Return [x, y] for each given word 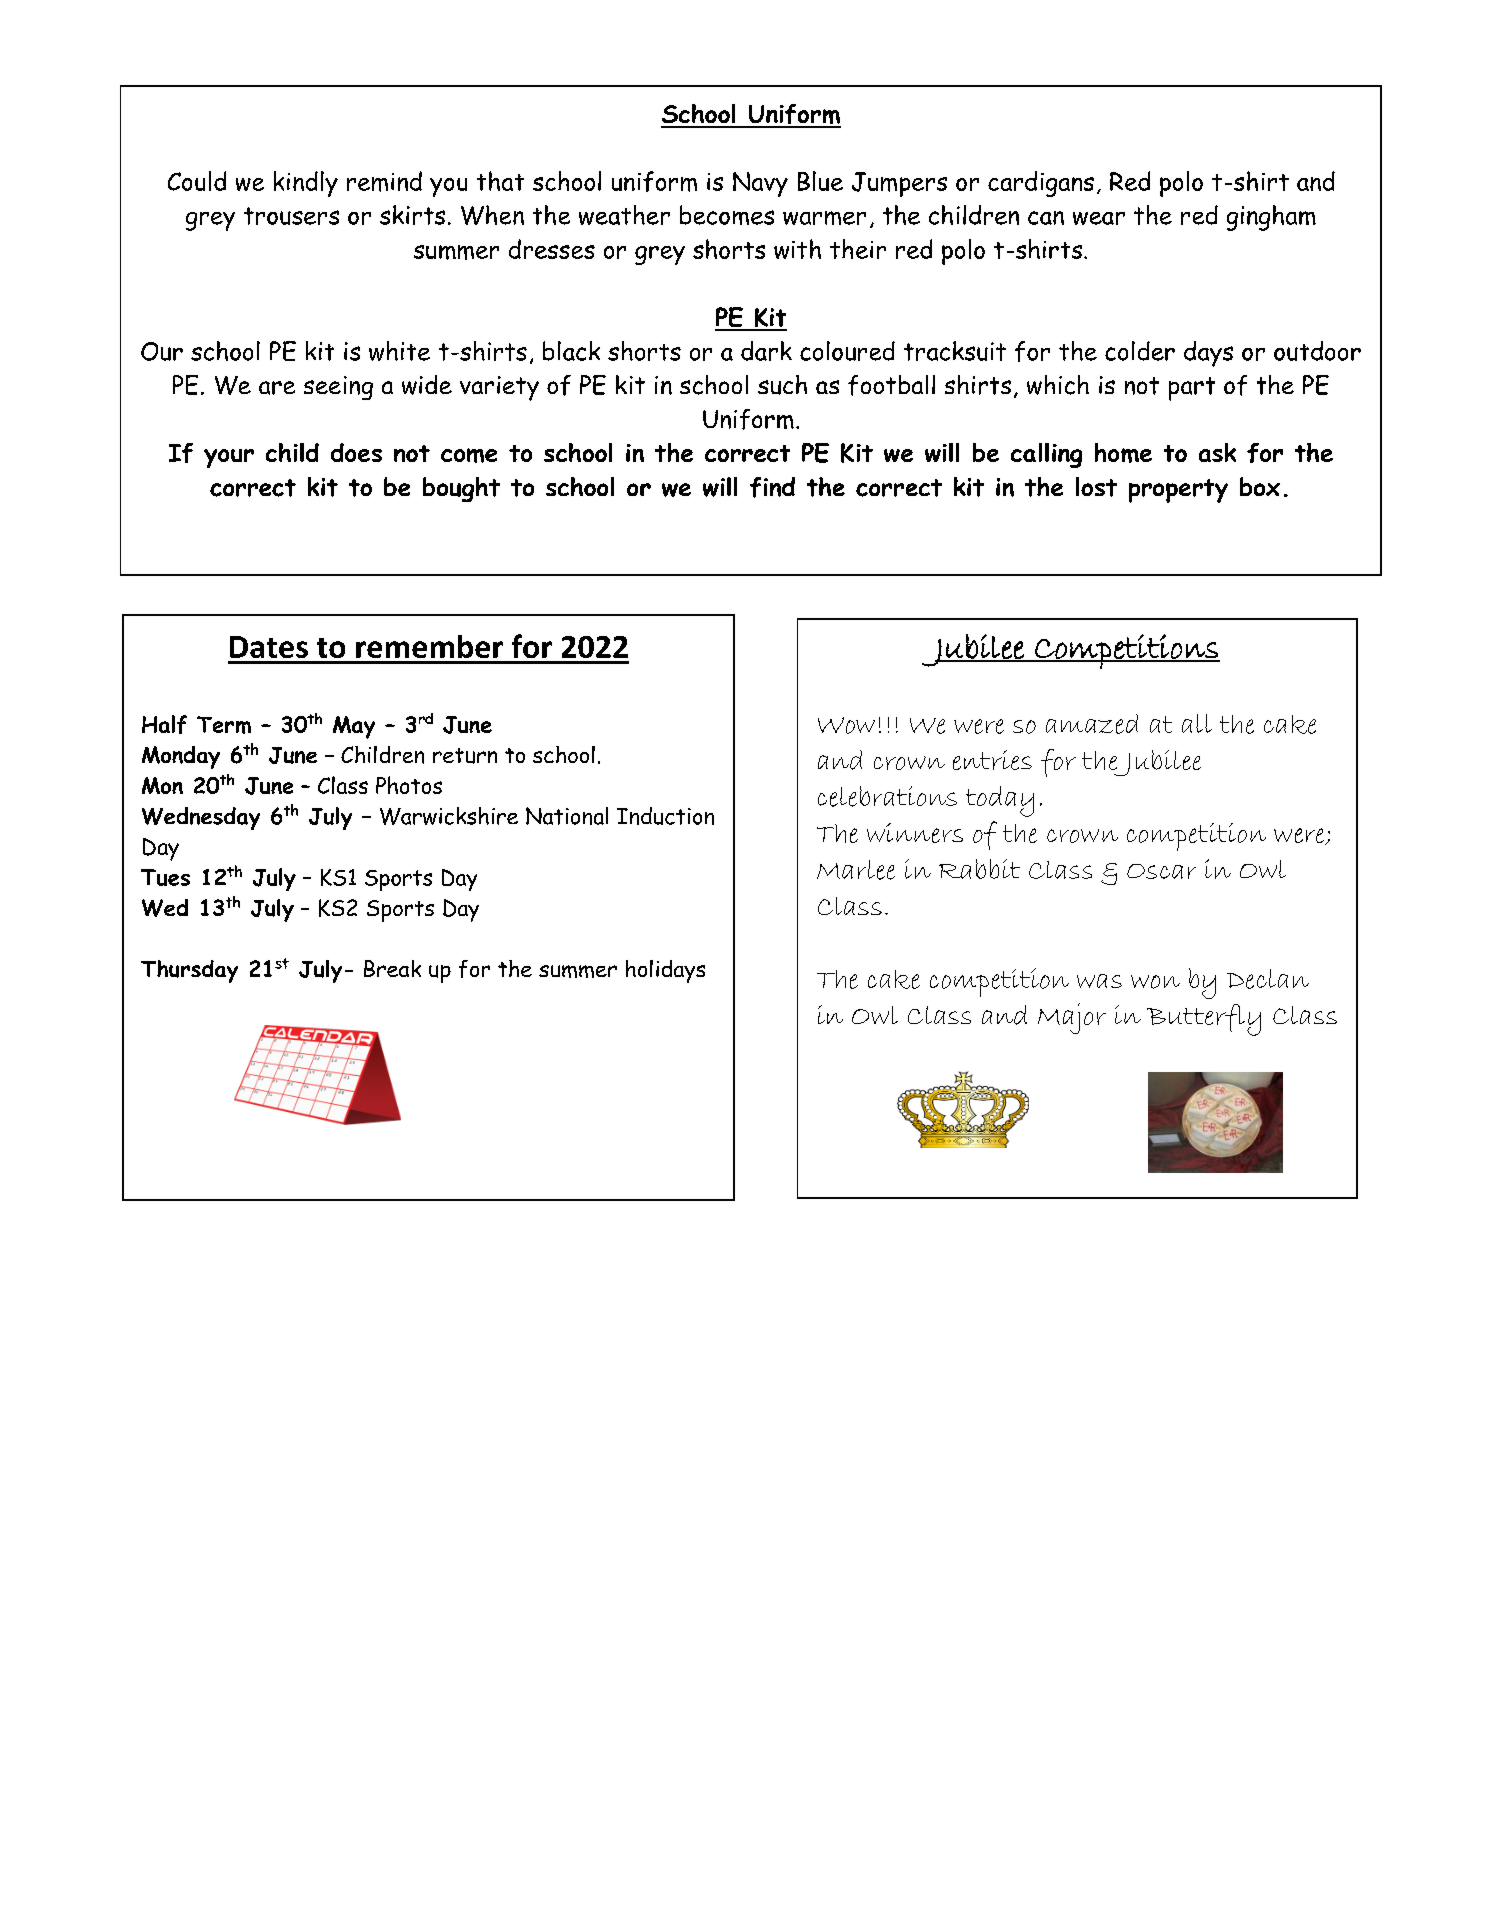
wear [1099, 218]
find [772, 487]
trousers [291, 216]
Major [1072, 1018]
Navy [760, 184]
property [1178, 491]
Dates [269, 647]
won [1155, 982]
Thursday [189, 971]
